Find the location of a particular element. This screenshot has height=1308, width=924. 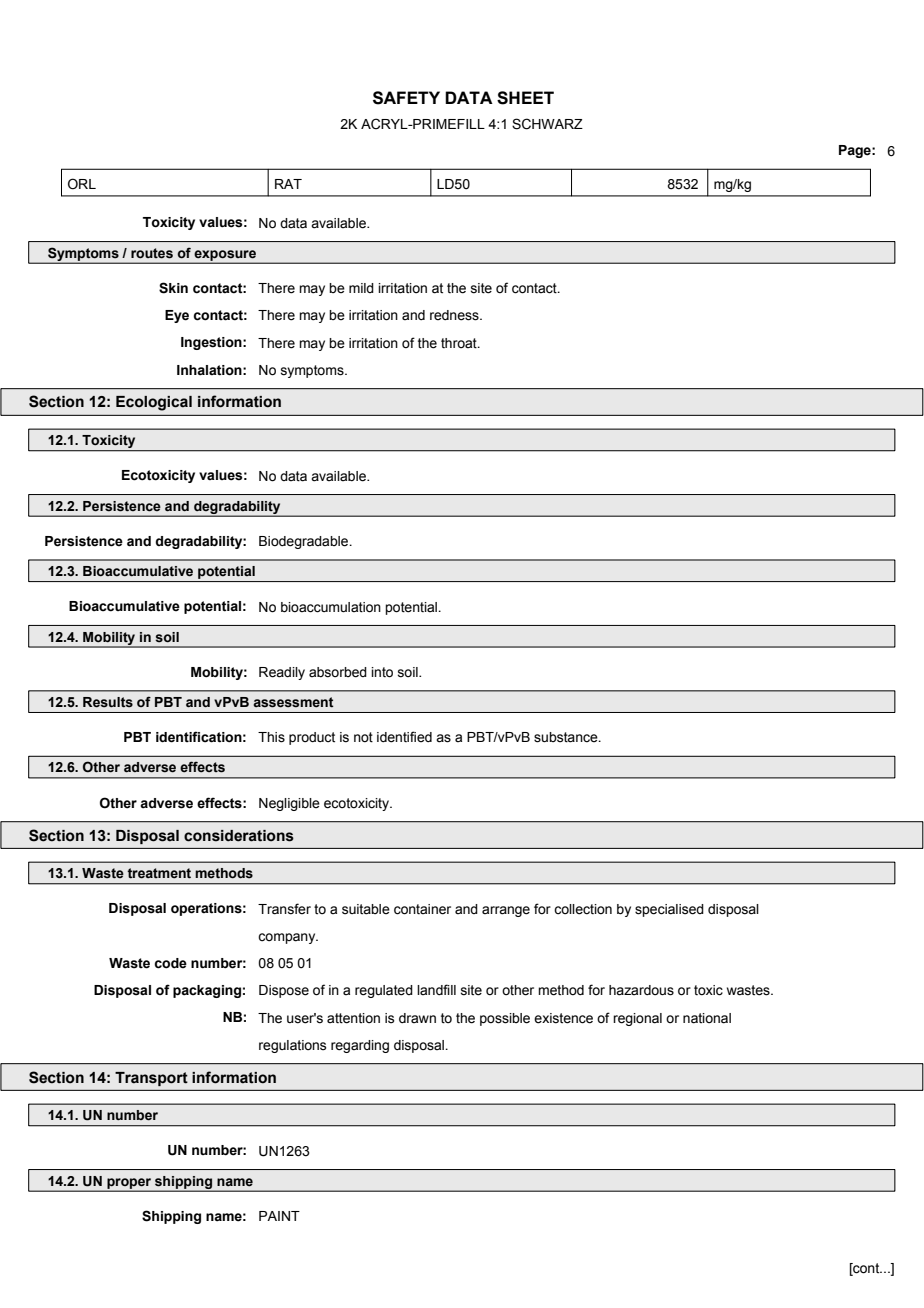

routes is located at coordinates (152, 253).
